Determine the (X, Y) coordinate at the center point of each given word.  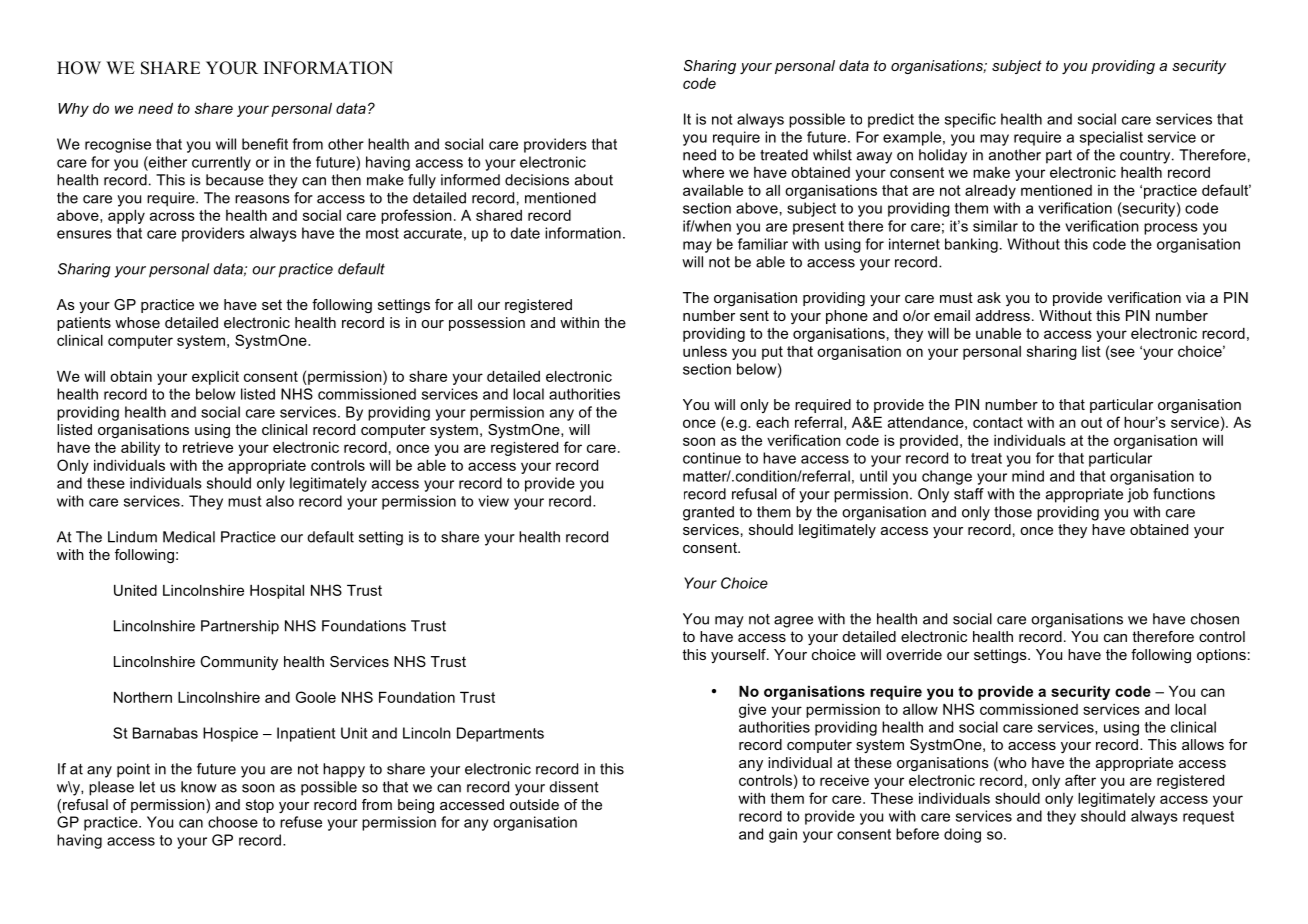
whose (137, 322)
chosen (1215, 619)
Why (73, 110)
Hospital (277, 592)
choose (233, 822)
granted (708, 513)
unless (705, 351)
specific (970, 120)
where (703, 172)
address (1003, 315)
